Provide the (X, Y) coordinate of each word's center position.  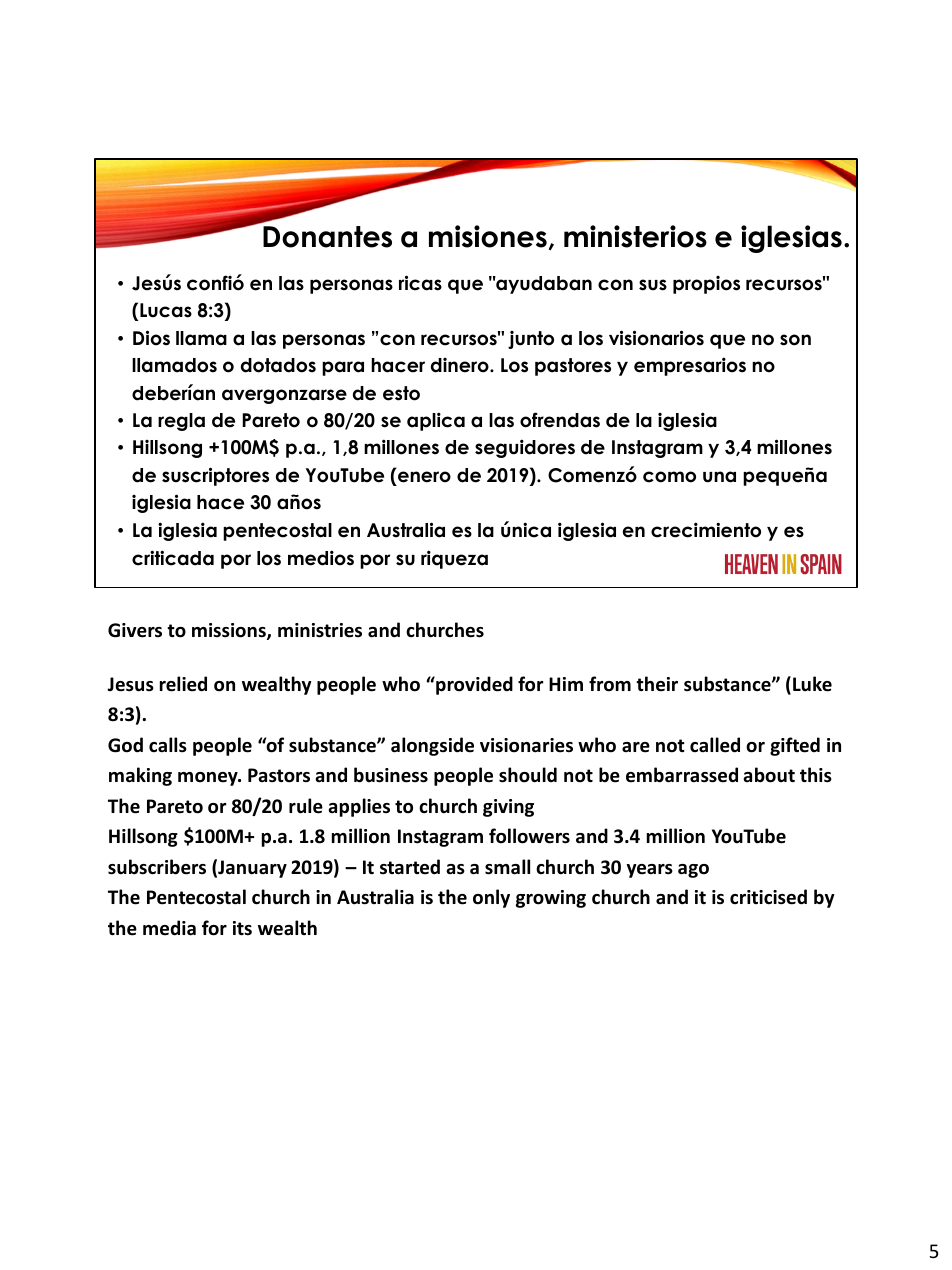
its (242, 928)
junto (531, 340)
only (491, 898)
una (719, 477)
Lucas (166, 310)
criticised (768, 897)
